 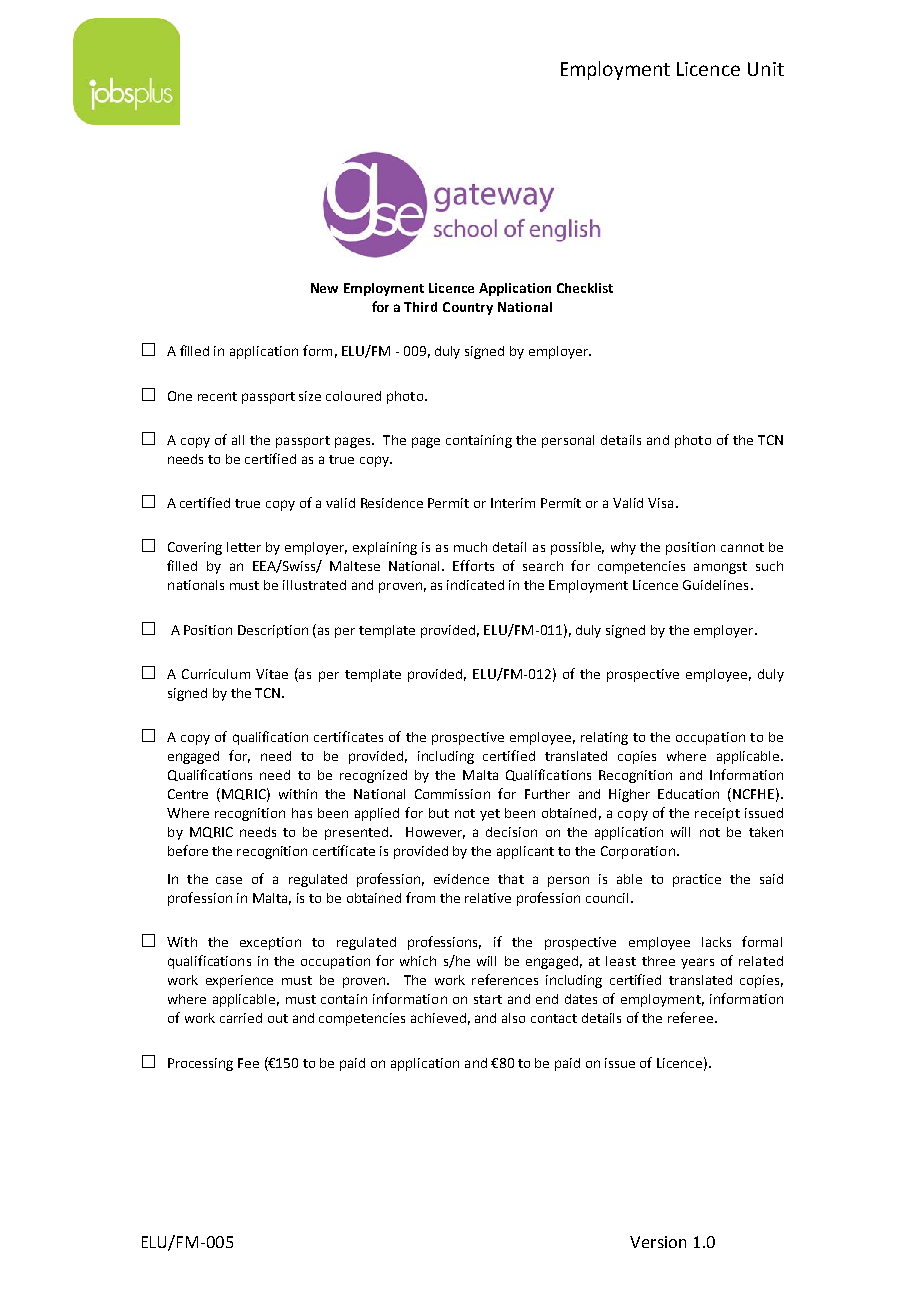 I want to click on New, so click(x=324, y=288).
